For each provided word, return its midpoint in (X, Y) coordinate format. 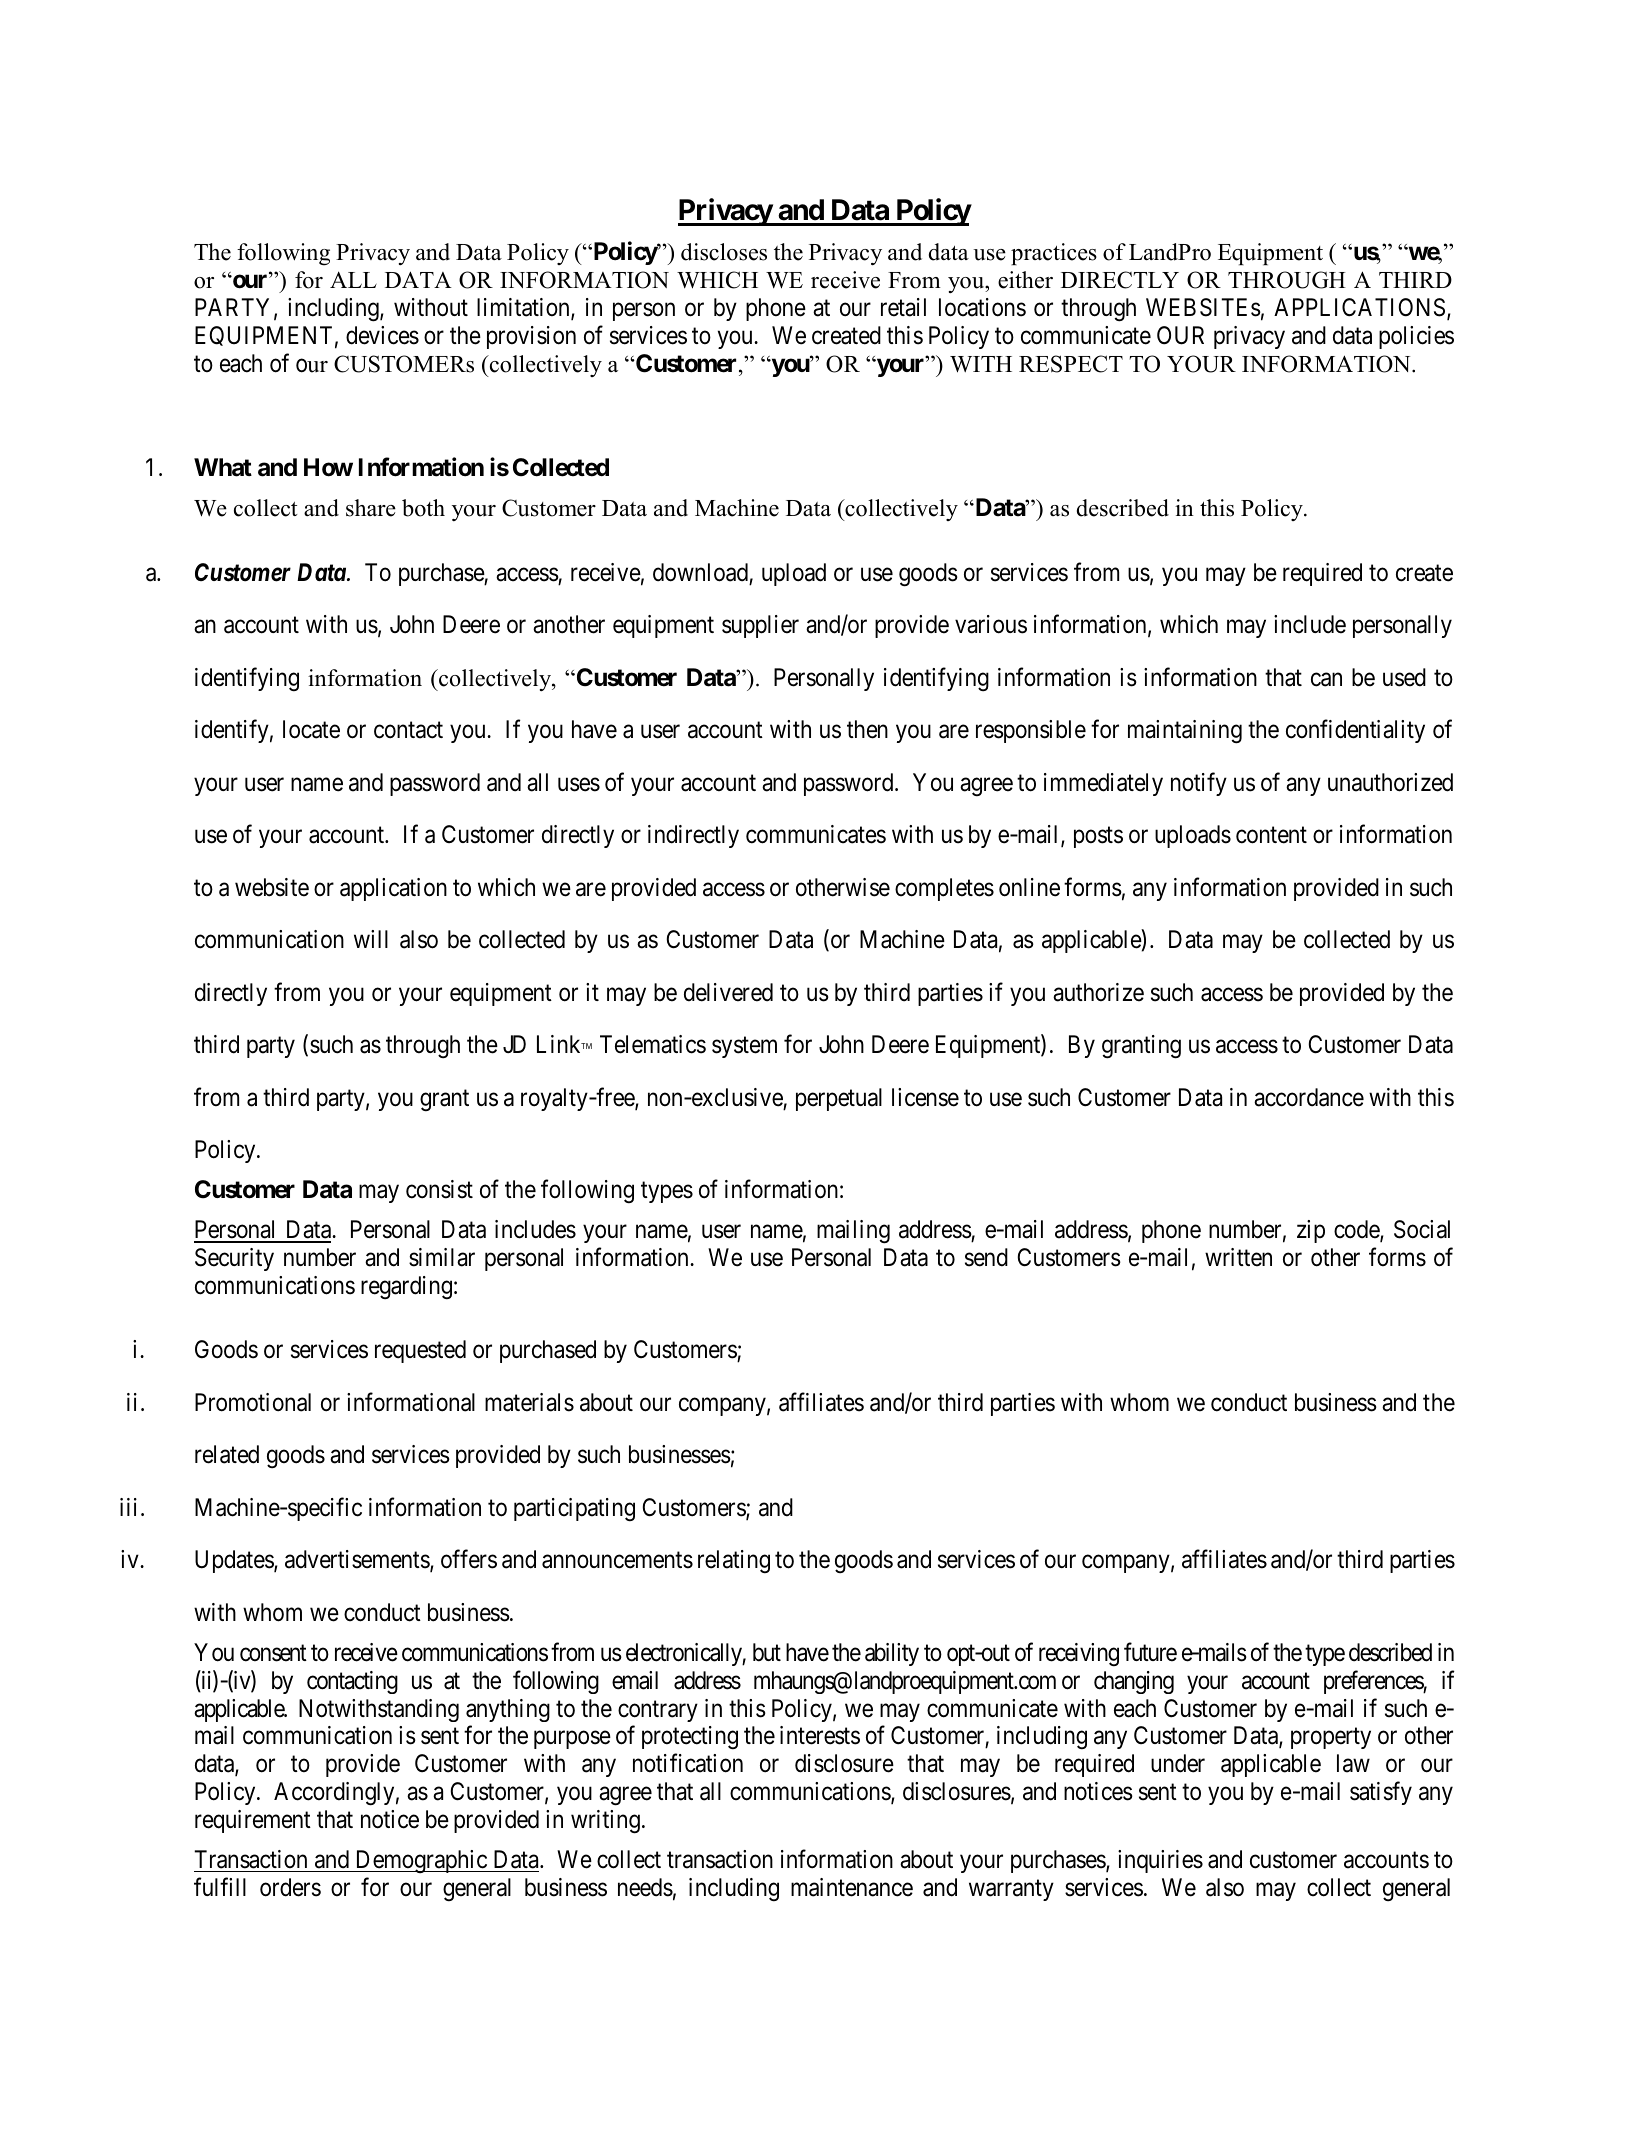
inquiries (1160, 1861)
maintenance (852, 1887)
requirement (253, 1821)
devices (382, 335)
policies (1416, 337)
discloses (724, 252)
